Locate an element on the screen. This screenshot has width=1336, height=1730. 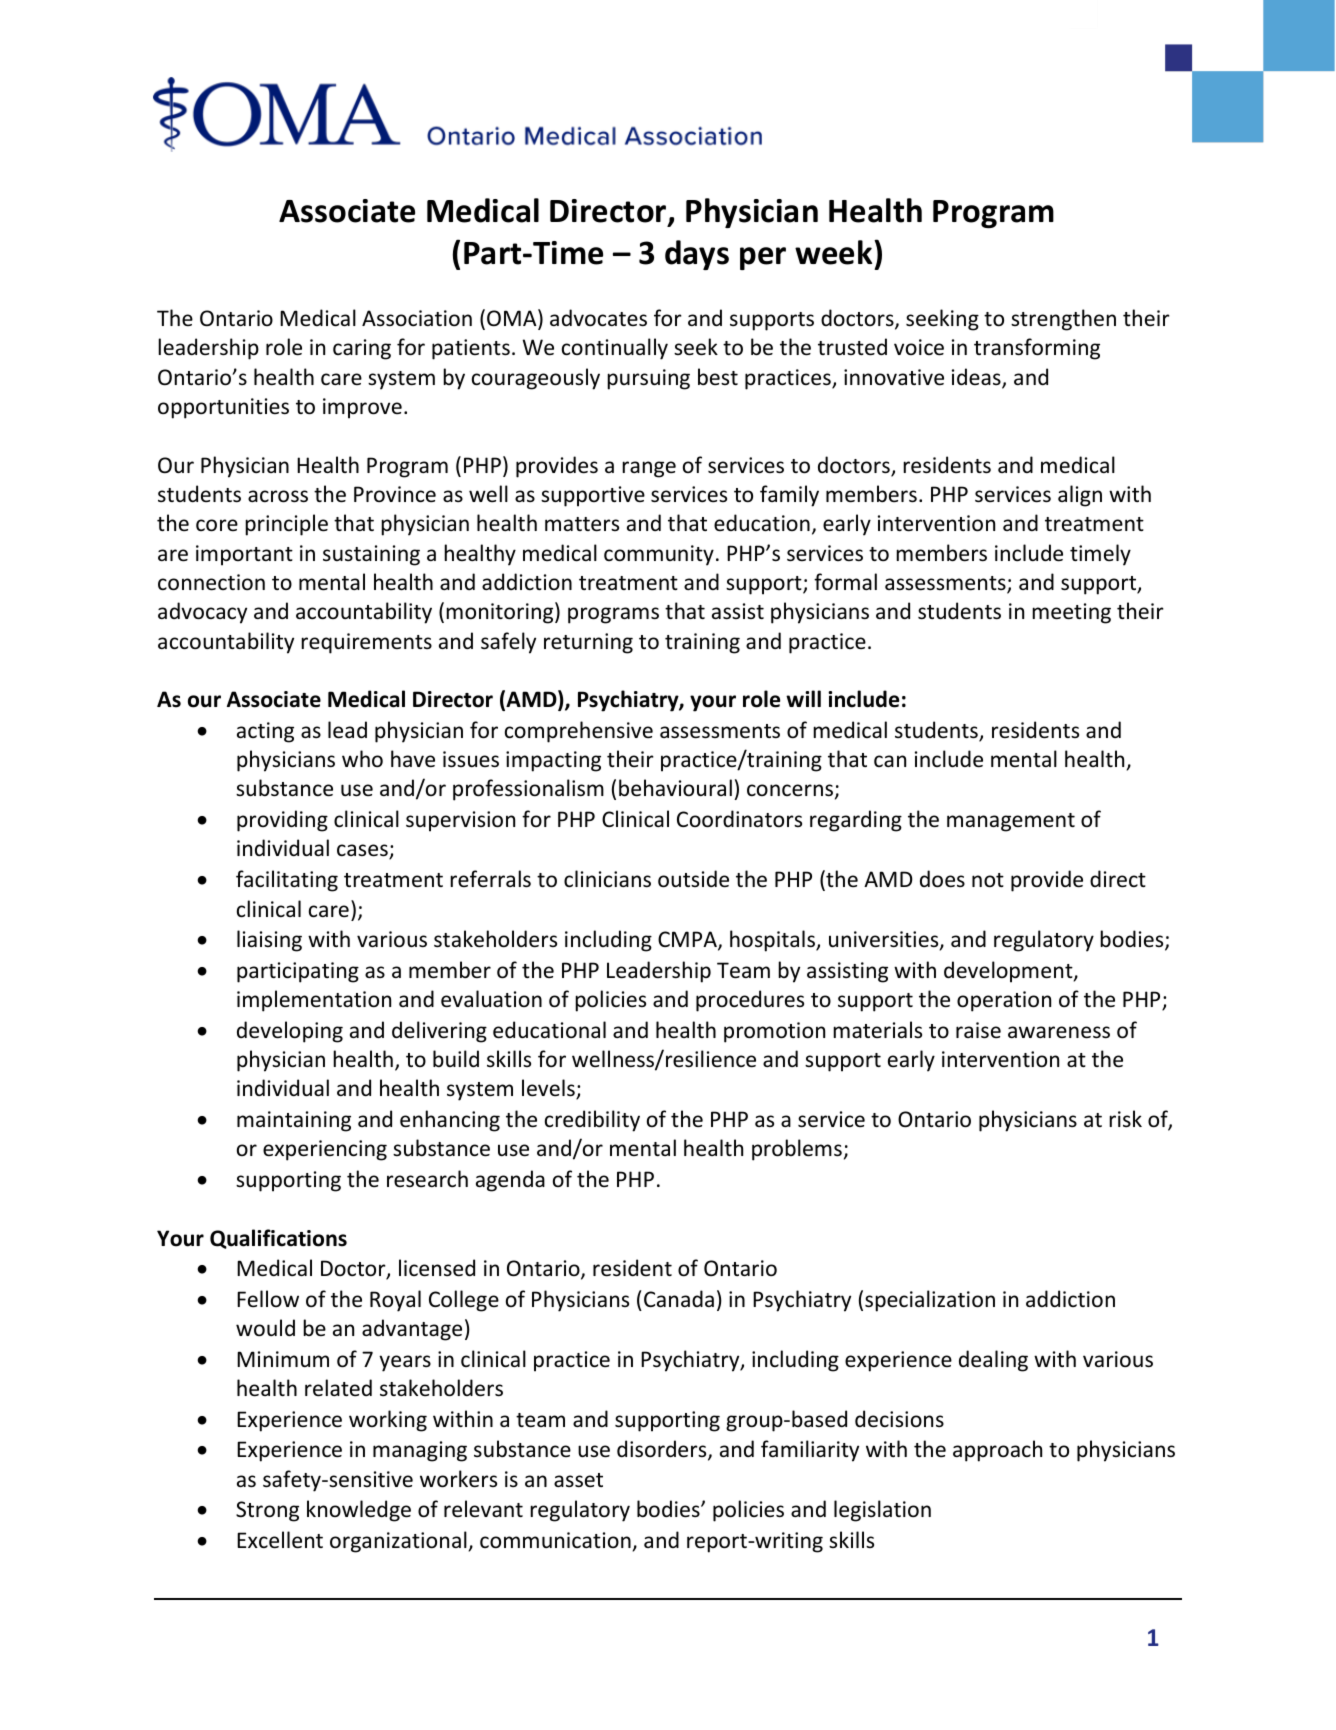
facilitating is located at coordinates (287, 881).
